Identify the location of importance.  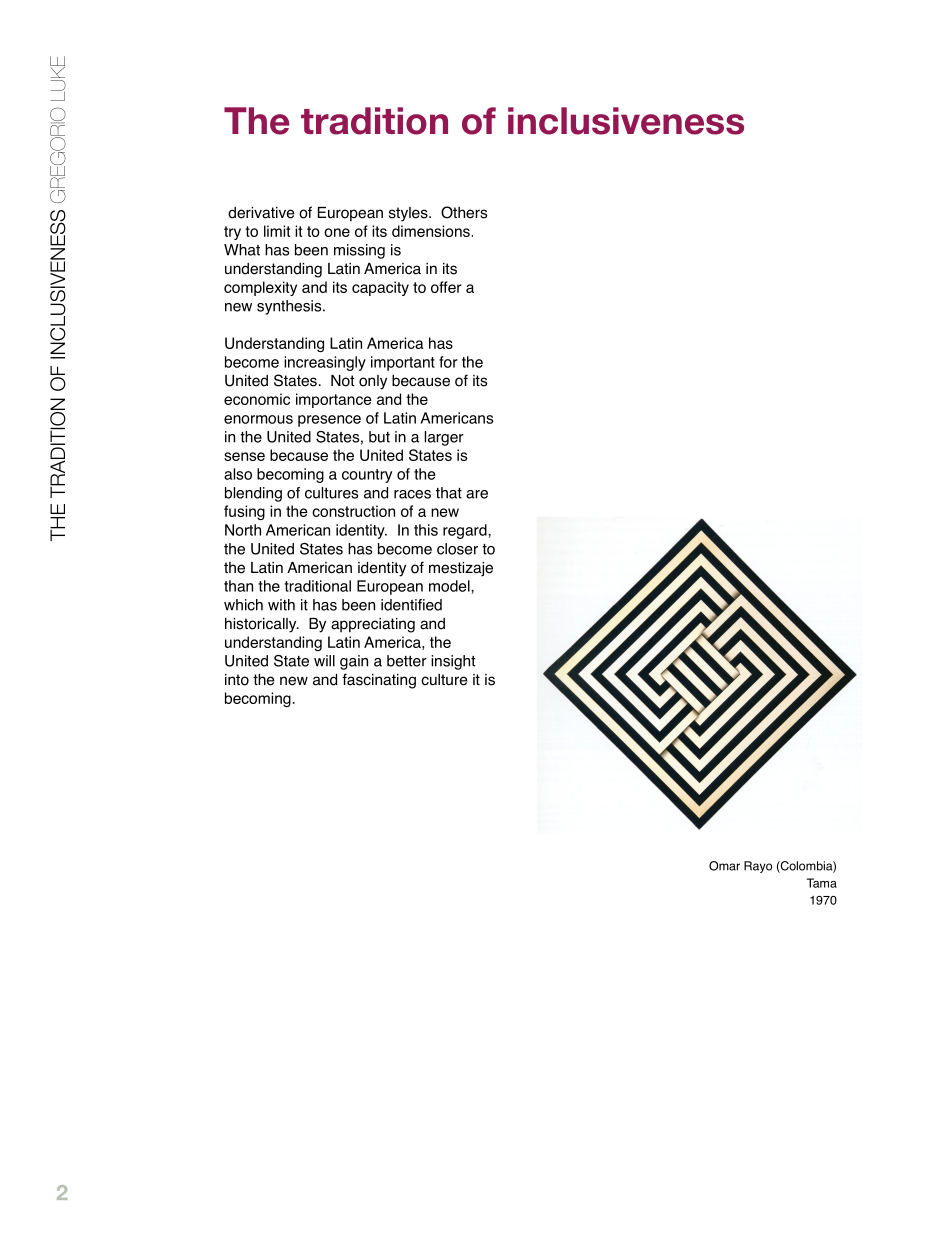
(334, 400).
